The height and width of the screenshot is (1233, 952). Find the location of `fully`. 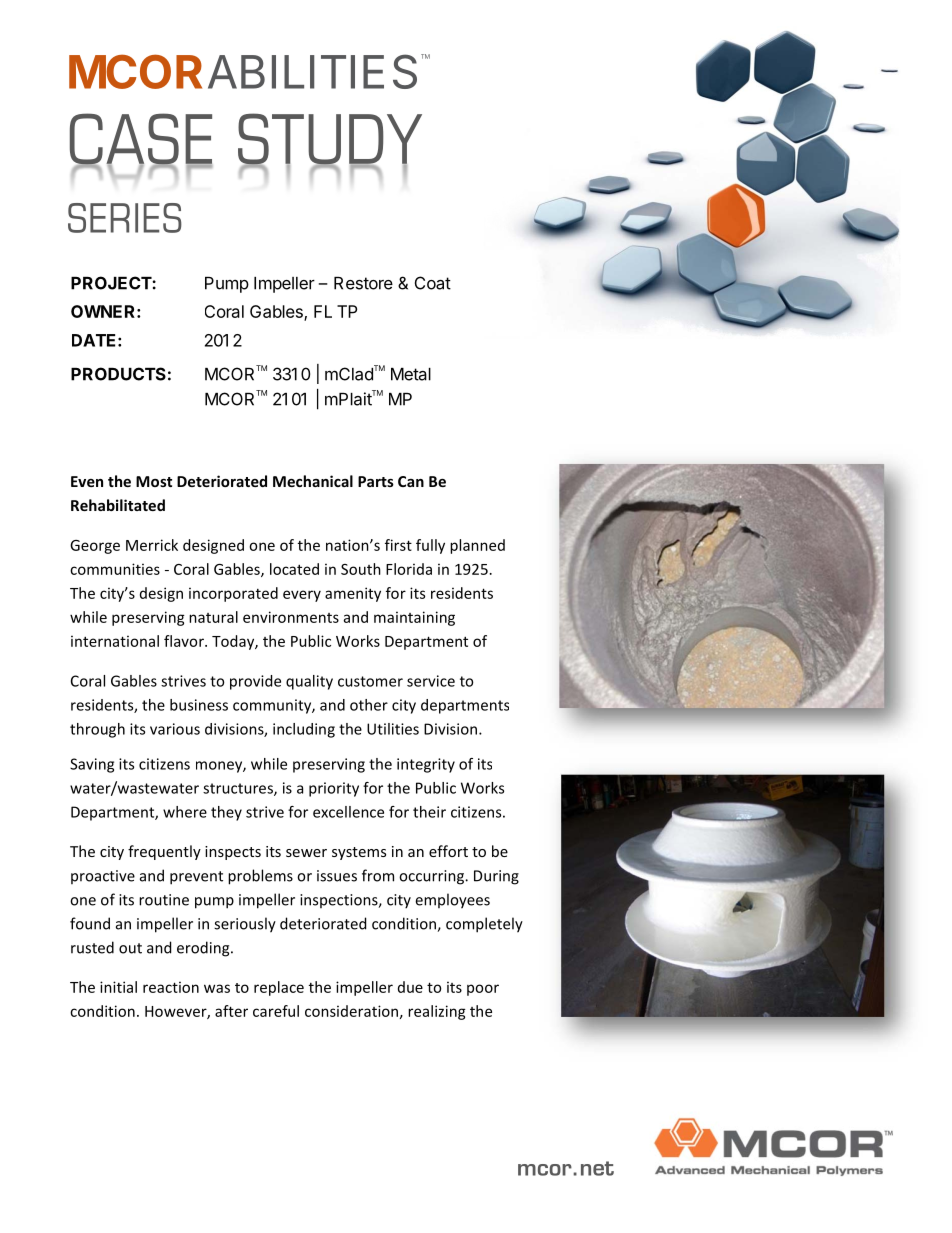

fully is located at coordinates (430, 546).
